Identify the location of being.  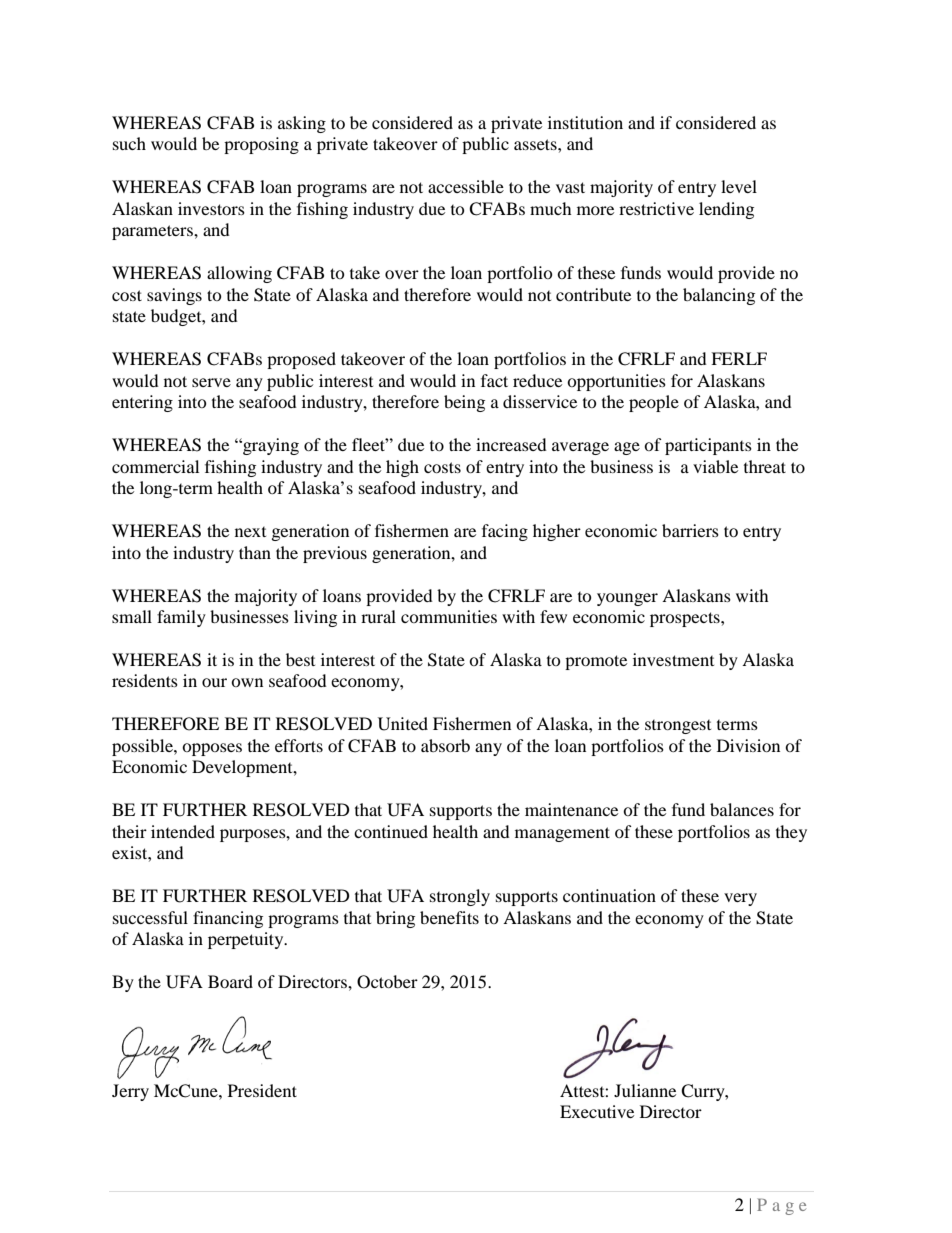
(464, 403).
